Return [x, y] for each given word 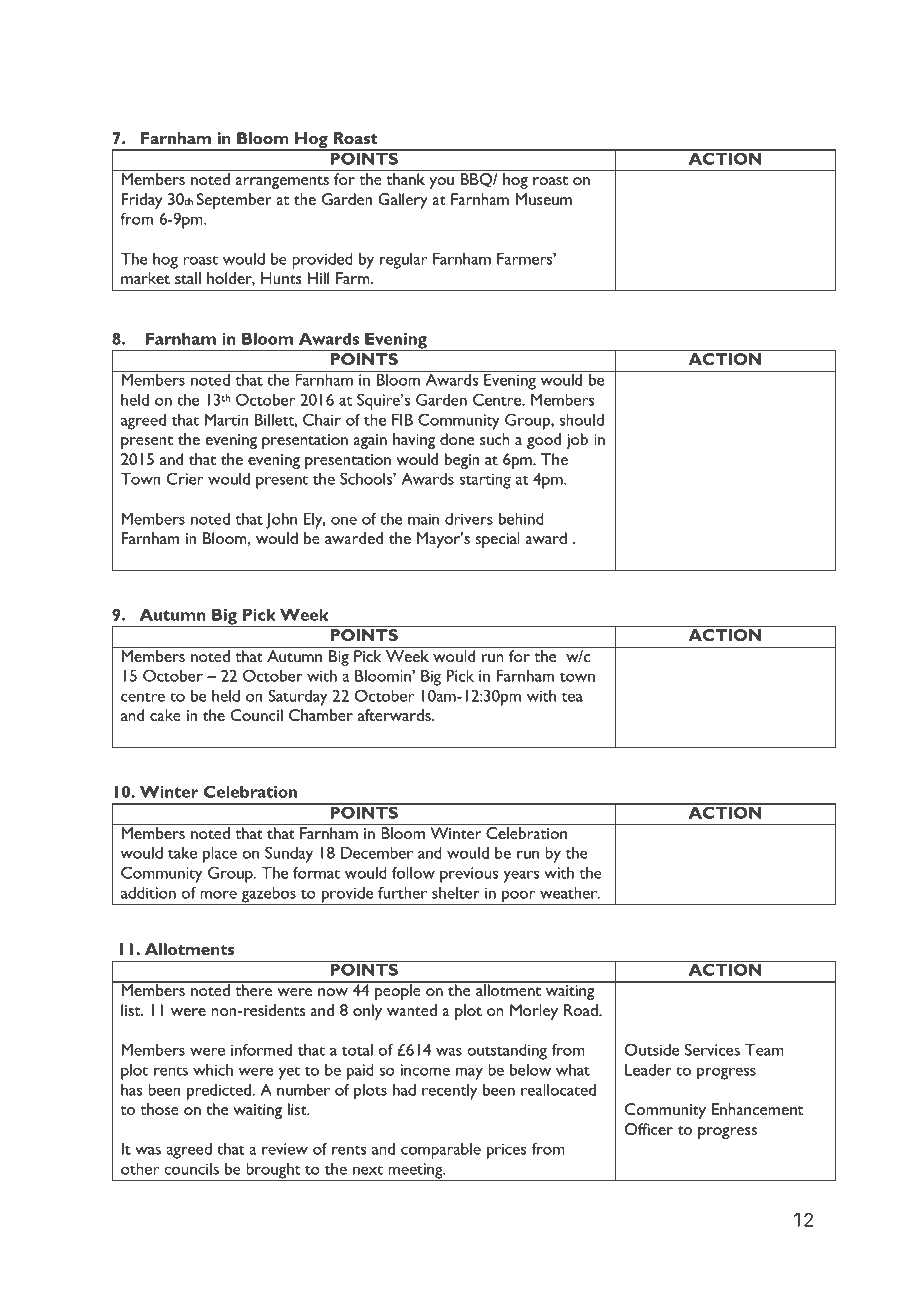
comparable [441, 1150]
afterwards [395, 715]
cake [165, 715]
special [498, 540]
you [441, 183]
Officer [648, 1129]
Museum [543, 199]
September [234, 201]
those [159, 1109]
